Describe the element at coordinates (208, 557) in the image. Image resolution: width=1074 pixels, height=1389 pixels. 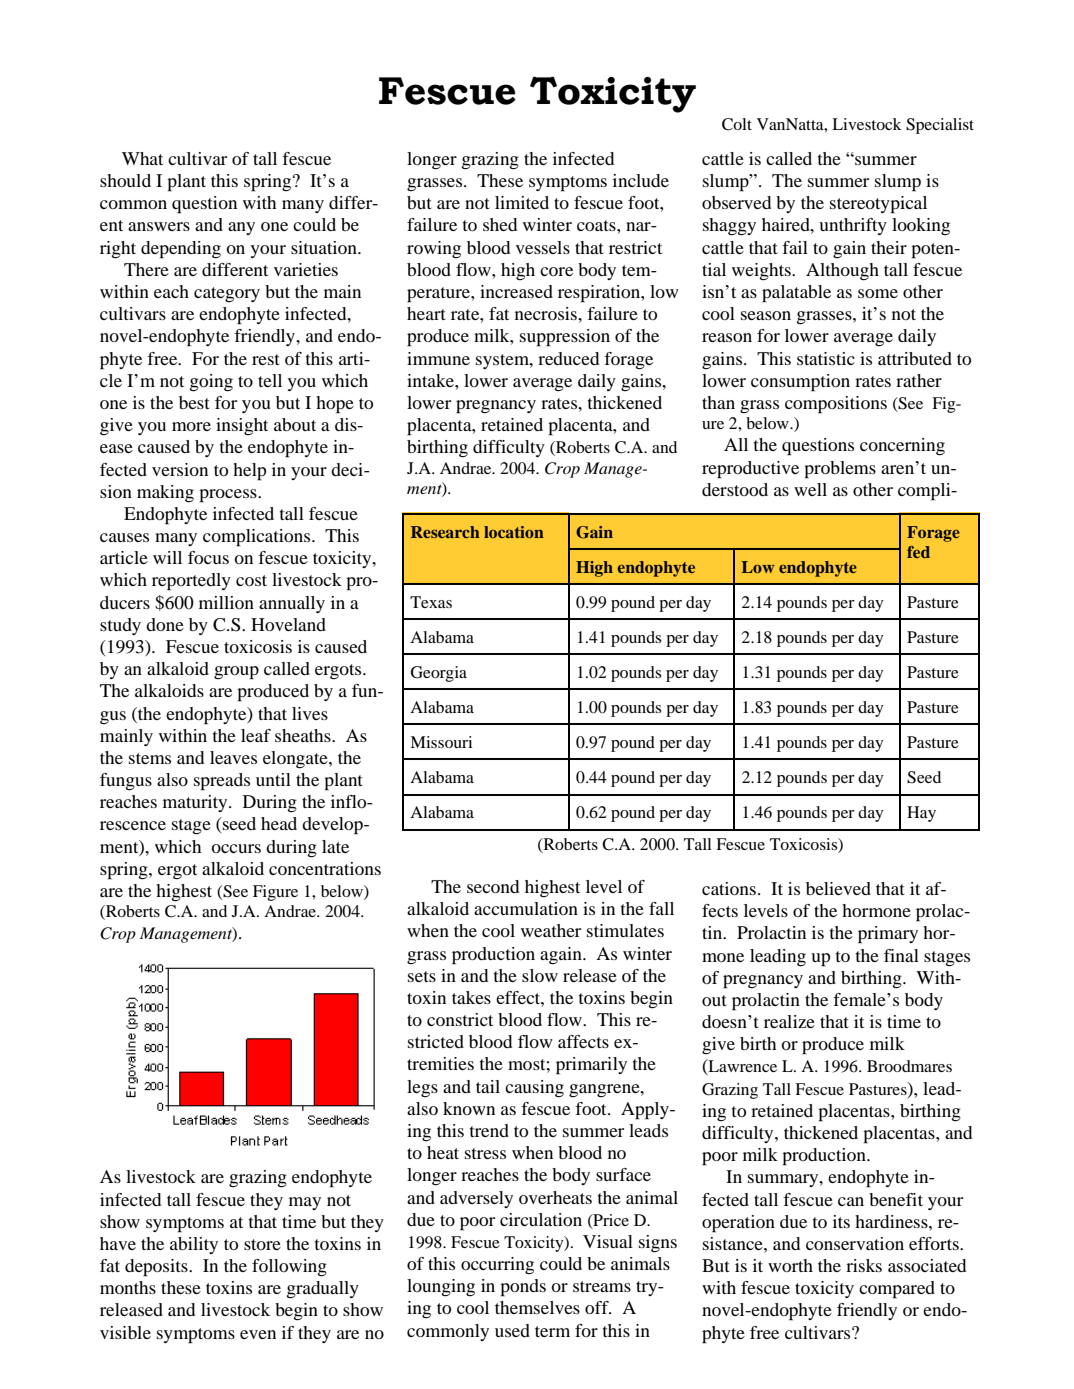
I see `focus` at that location.
